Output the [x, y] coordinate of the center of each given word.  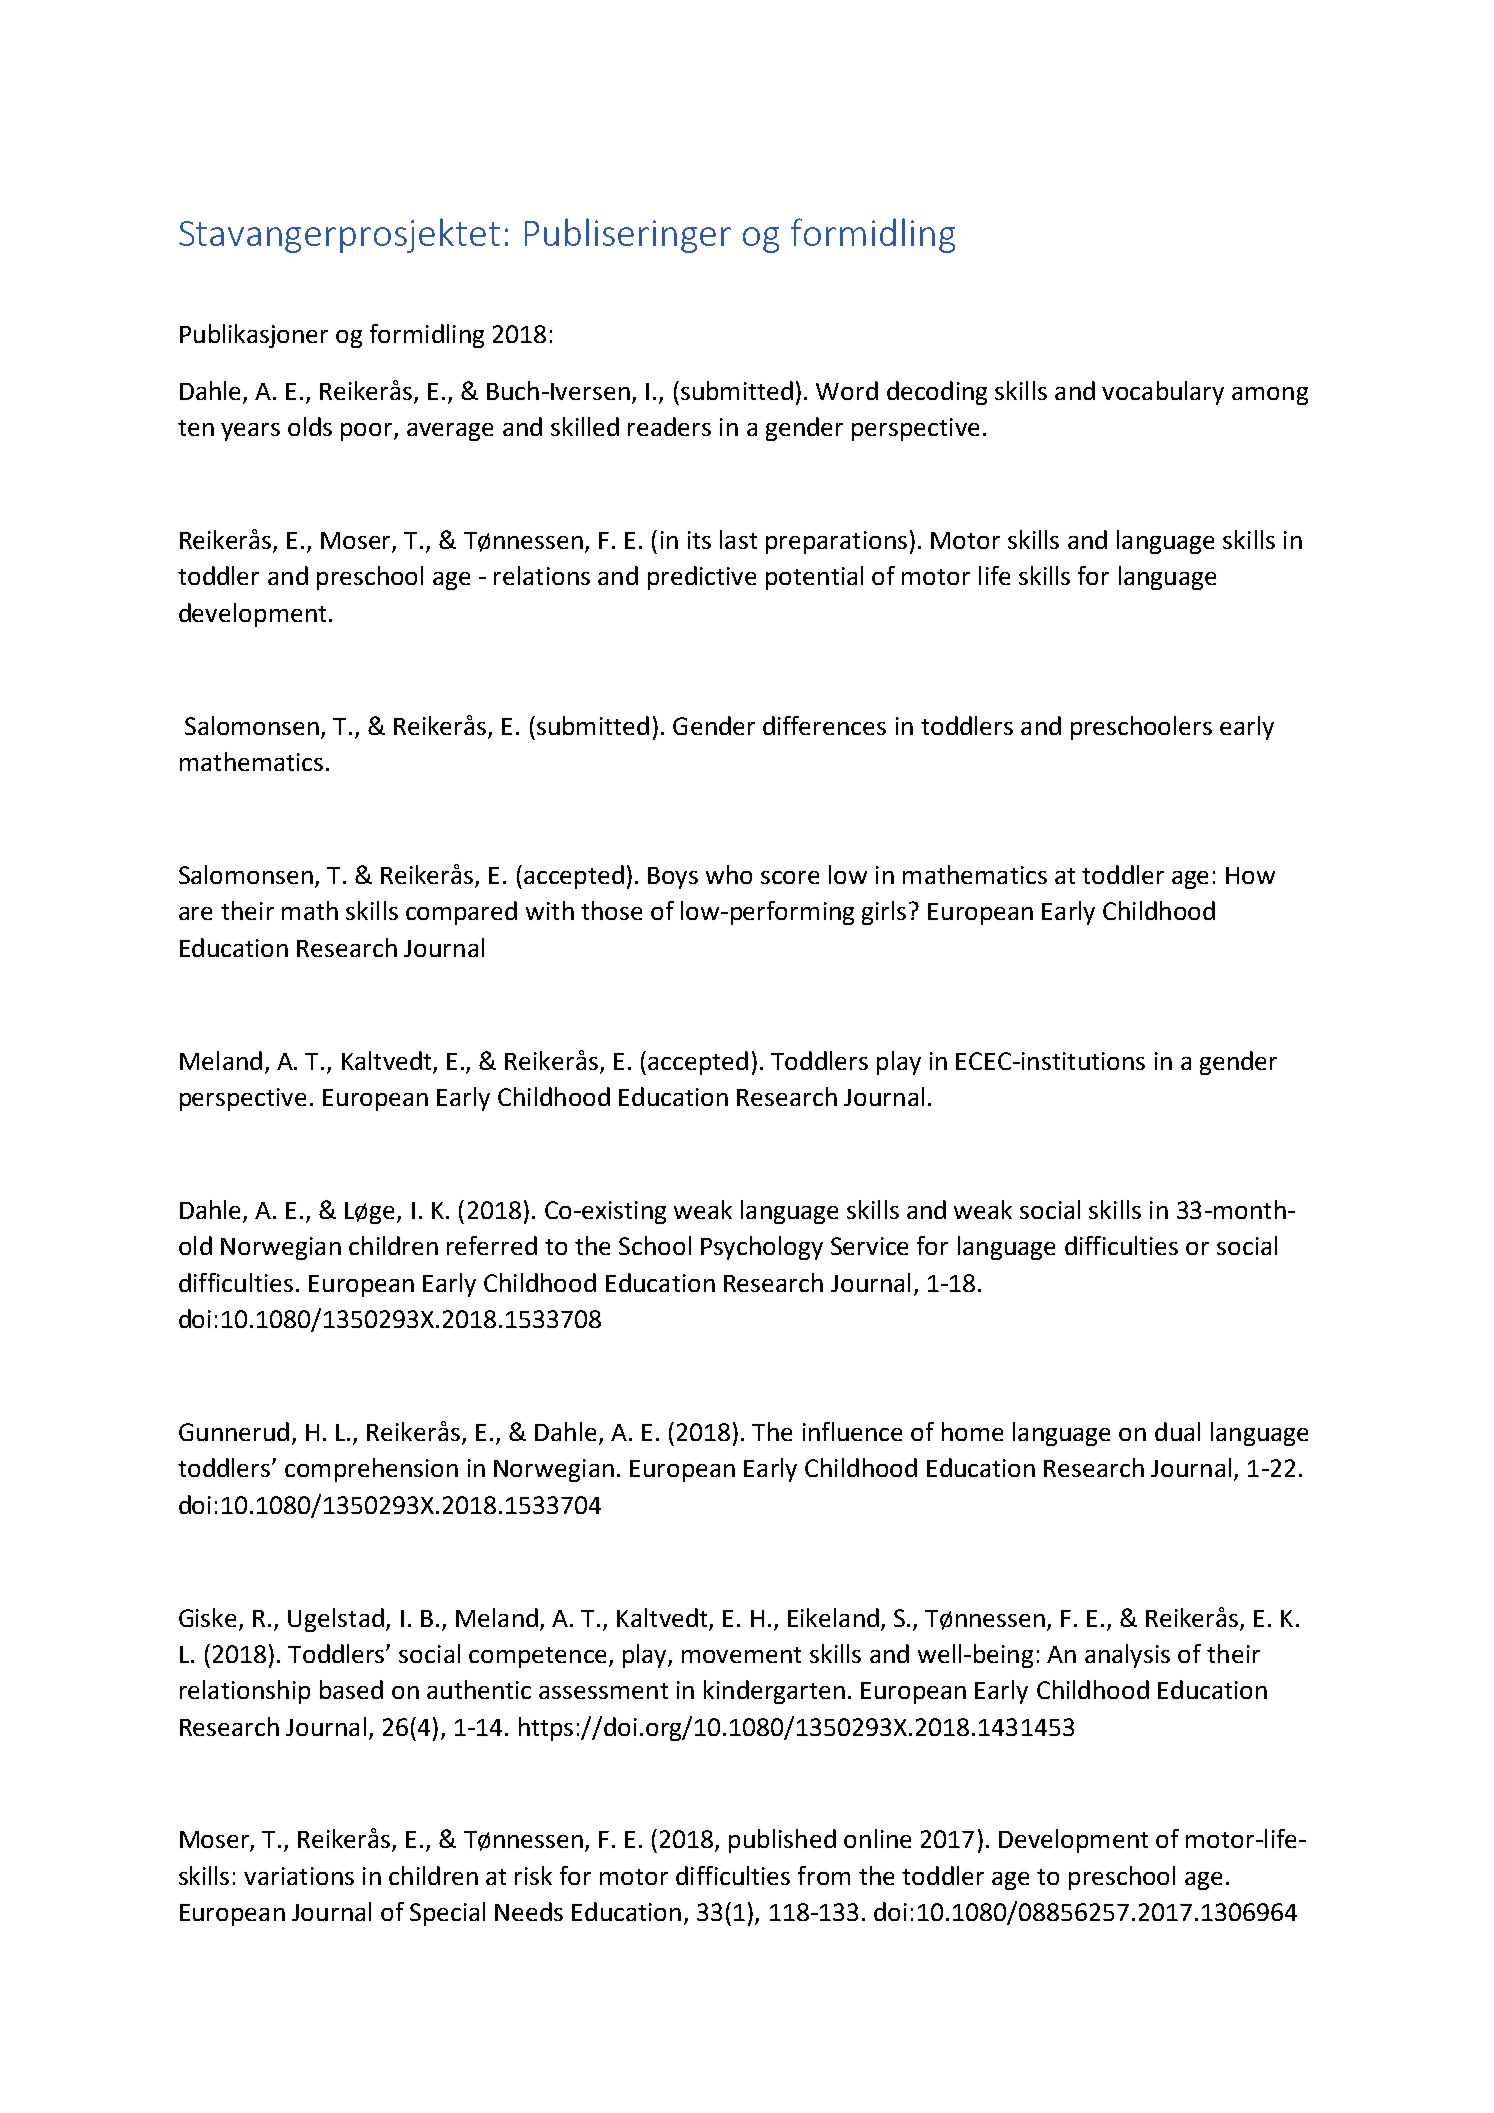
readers [669, 426]
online [877, 1838]
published [782, 1841]
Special [447, 1914]
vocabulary [1163, 393]
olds [310, 426]
